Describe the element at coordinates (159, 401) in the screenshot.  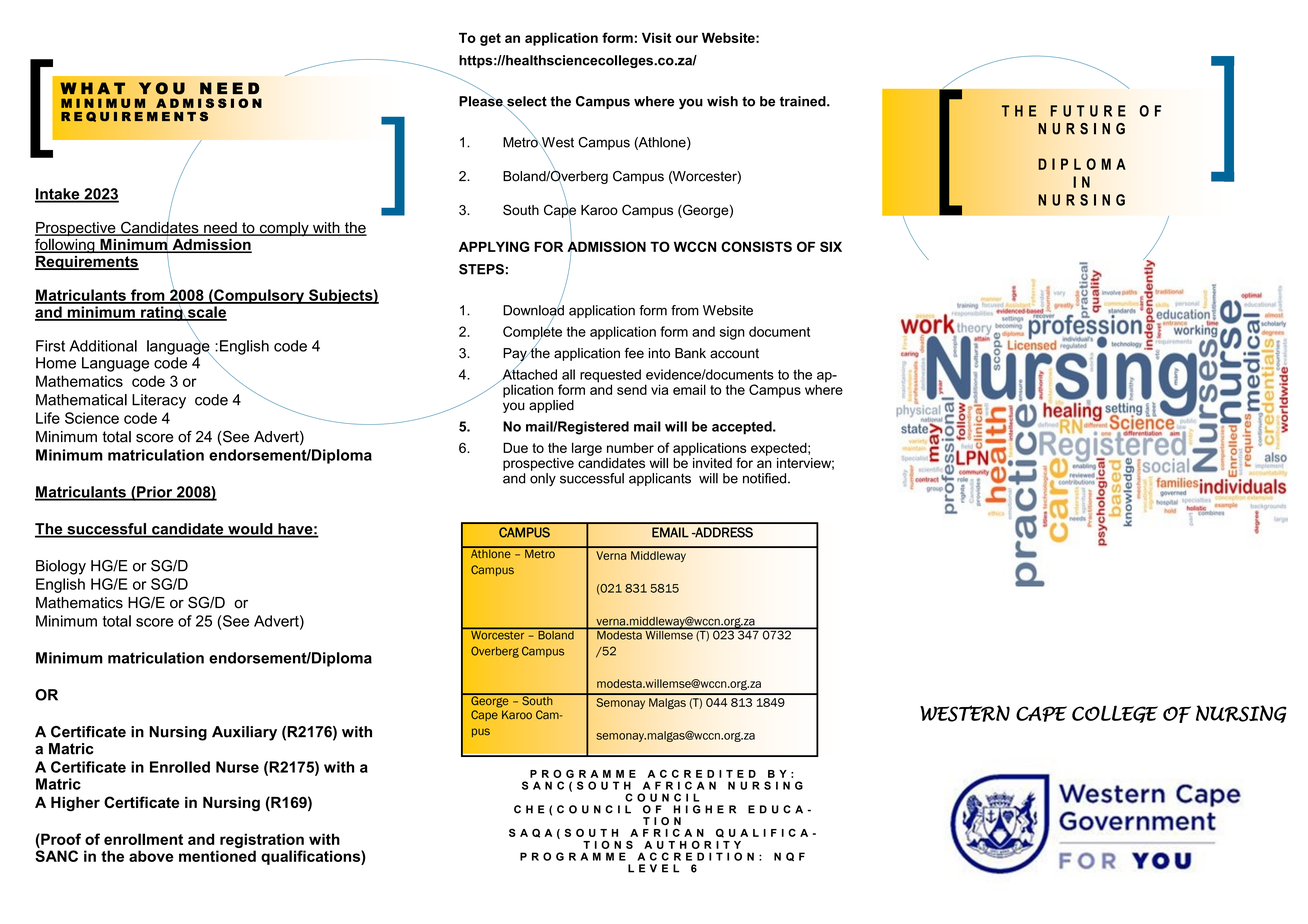
I see `Literacy` at that location.
